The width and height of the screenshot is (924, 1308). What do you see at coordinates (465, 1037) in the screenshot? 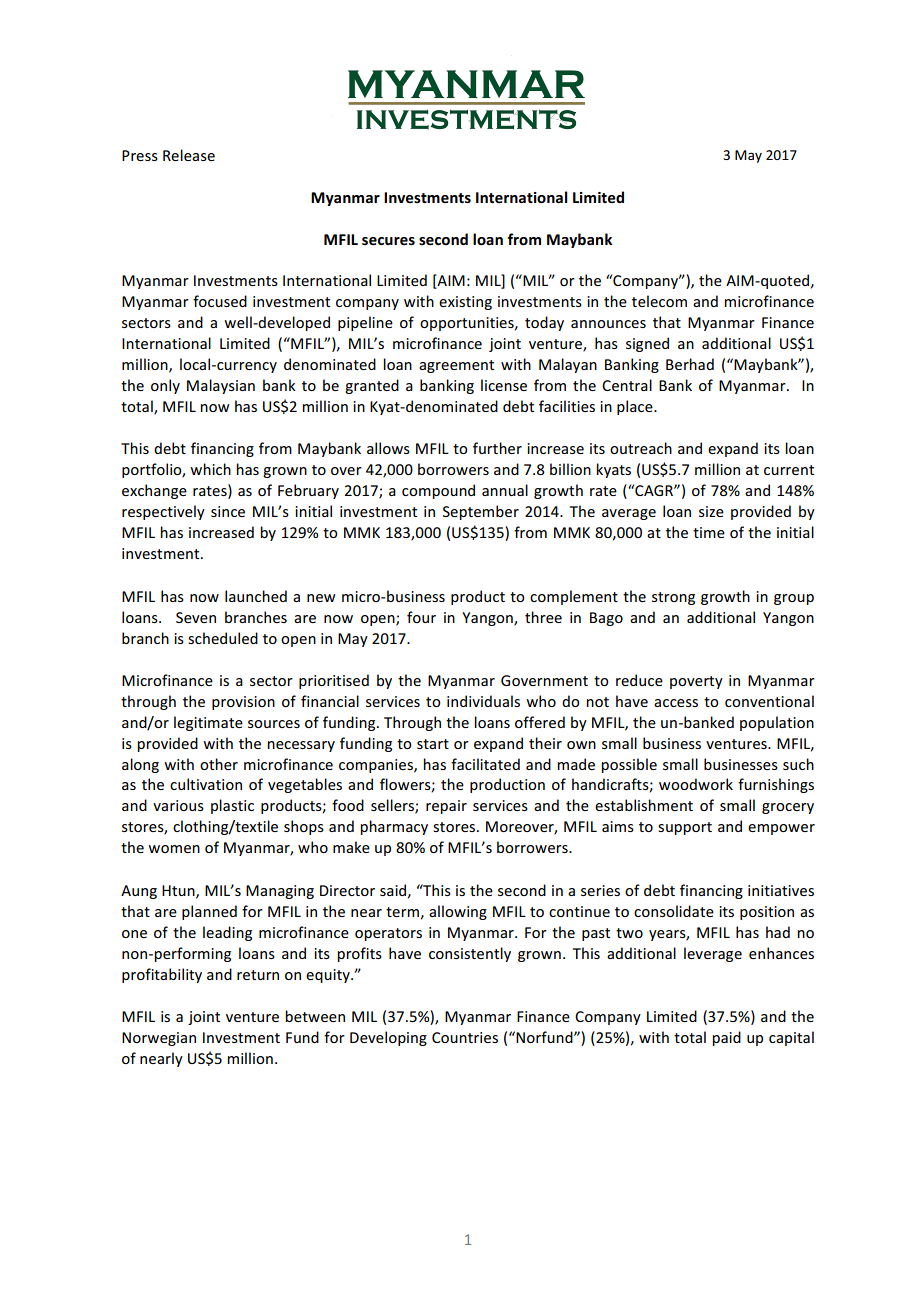
I see `Countries` at bounding box center [465, 1037].
